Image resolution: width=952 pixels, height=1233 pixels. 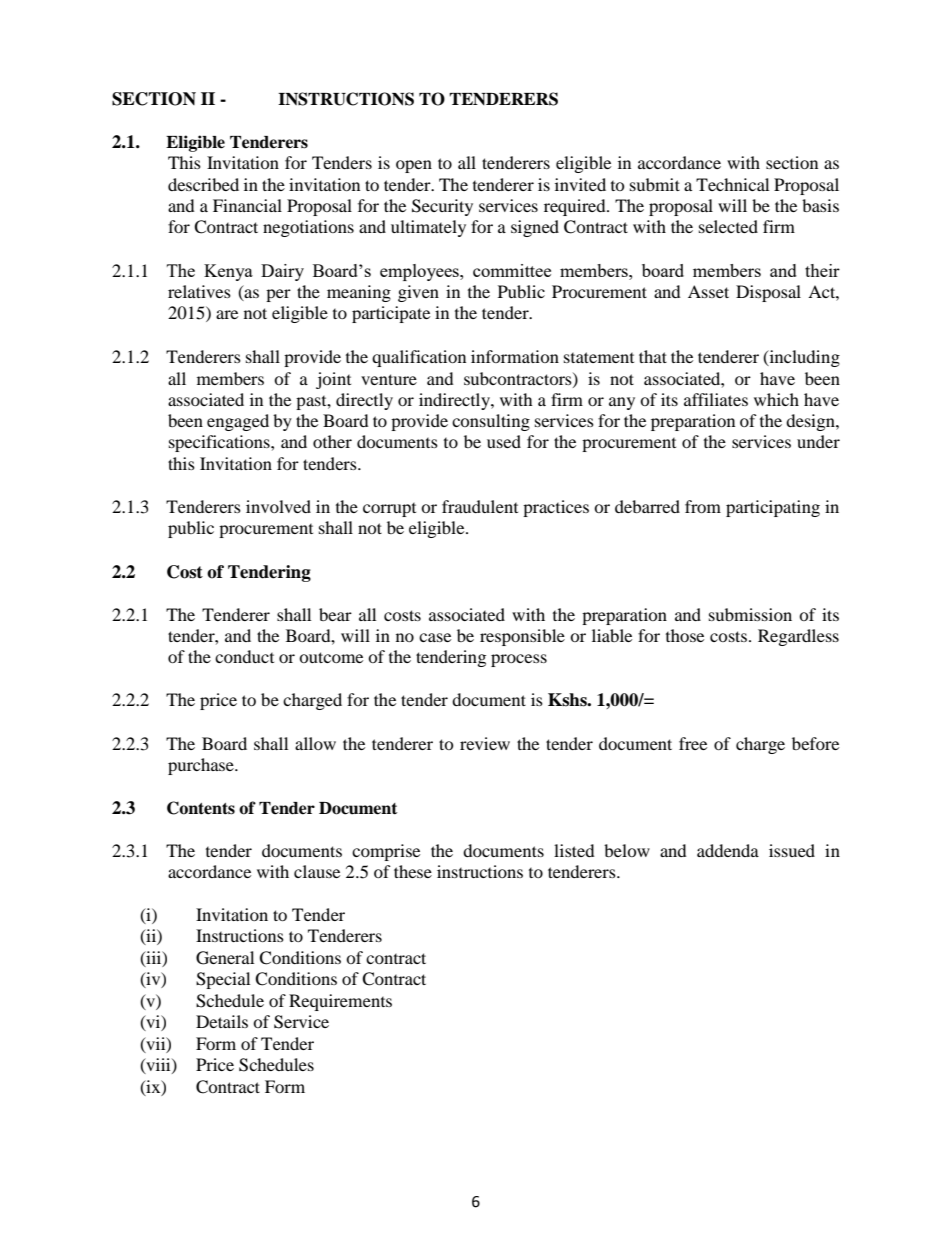 What do you see at coordinates (335, 614) in the screenshot?
I see `bear` at bounding box center [335, 614].
